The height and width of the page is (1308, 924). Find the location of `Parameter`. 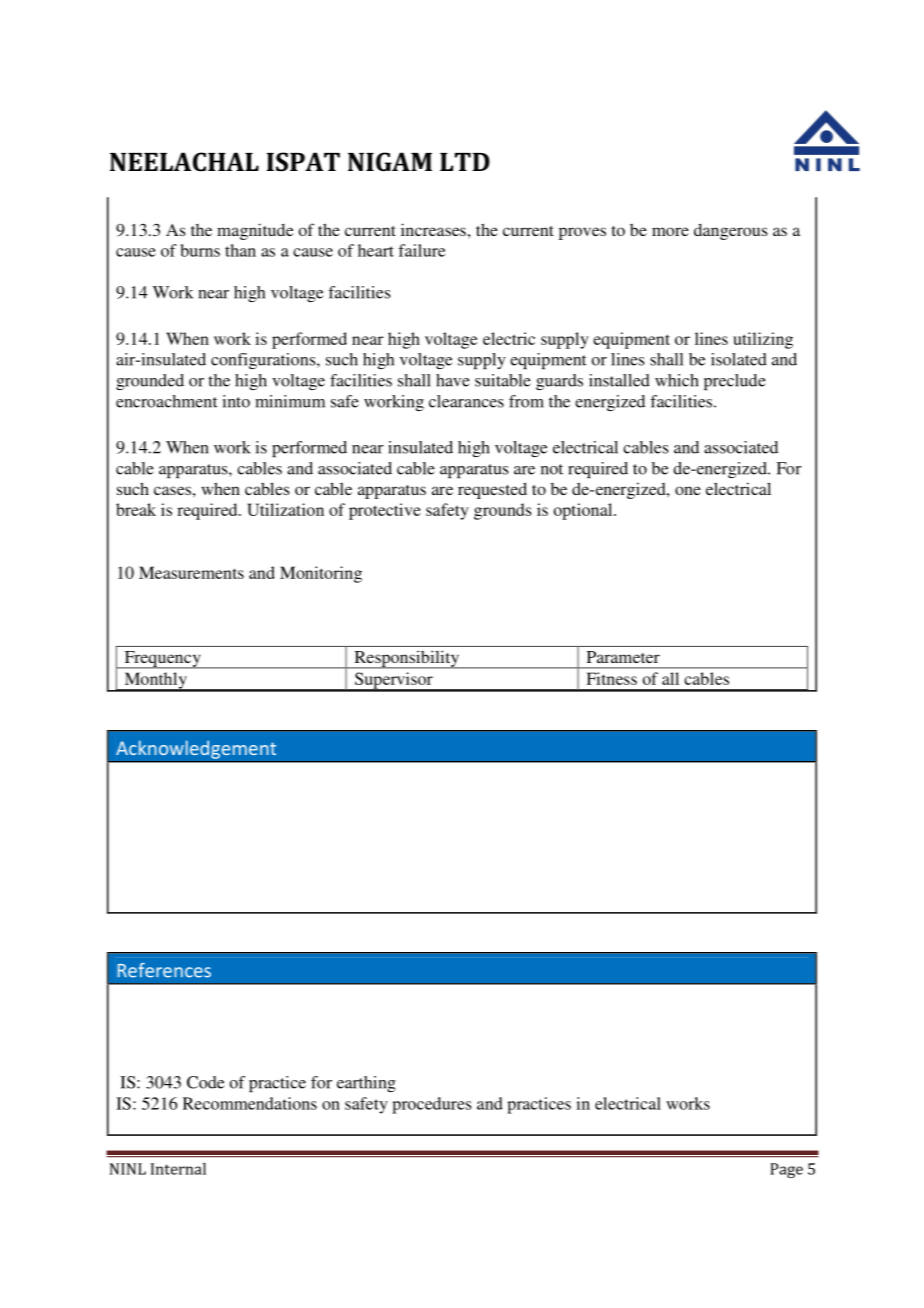

Parameter is located at coordinates (623, 657).
